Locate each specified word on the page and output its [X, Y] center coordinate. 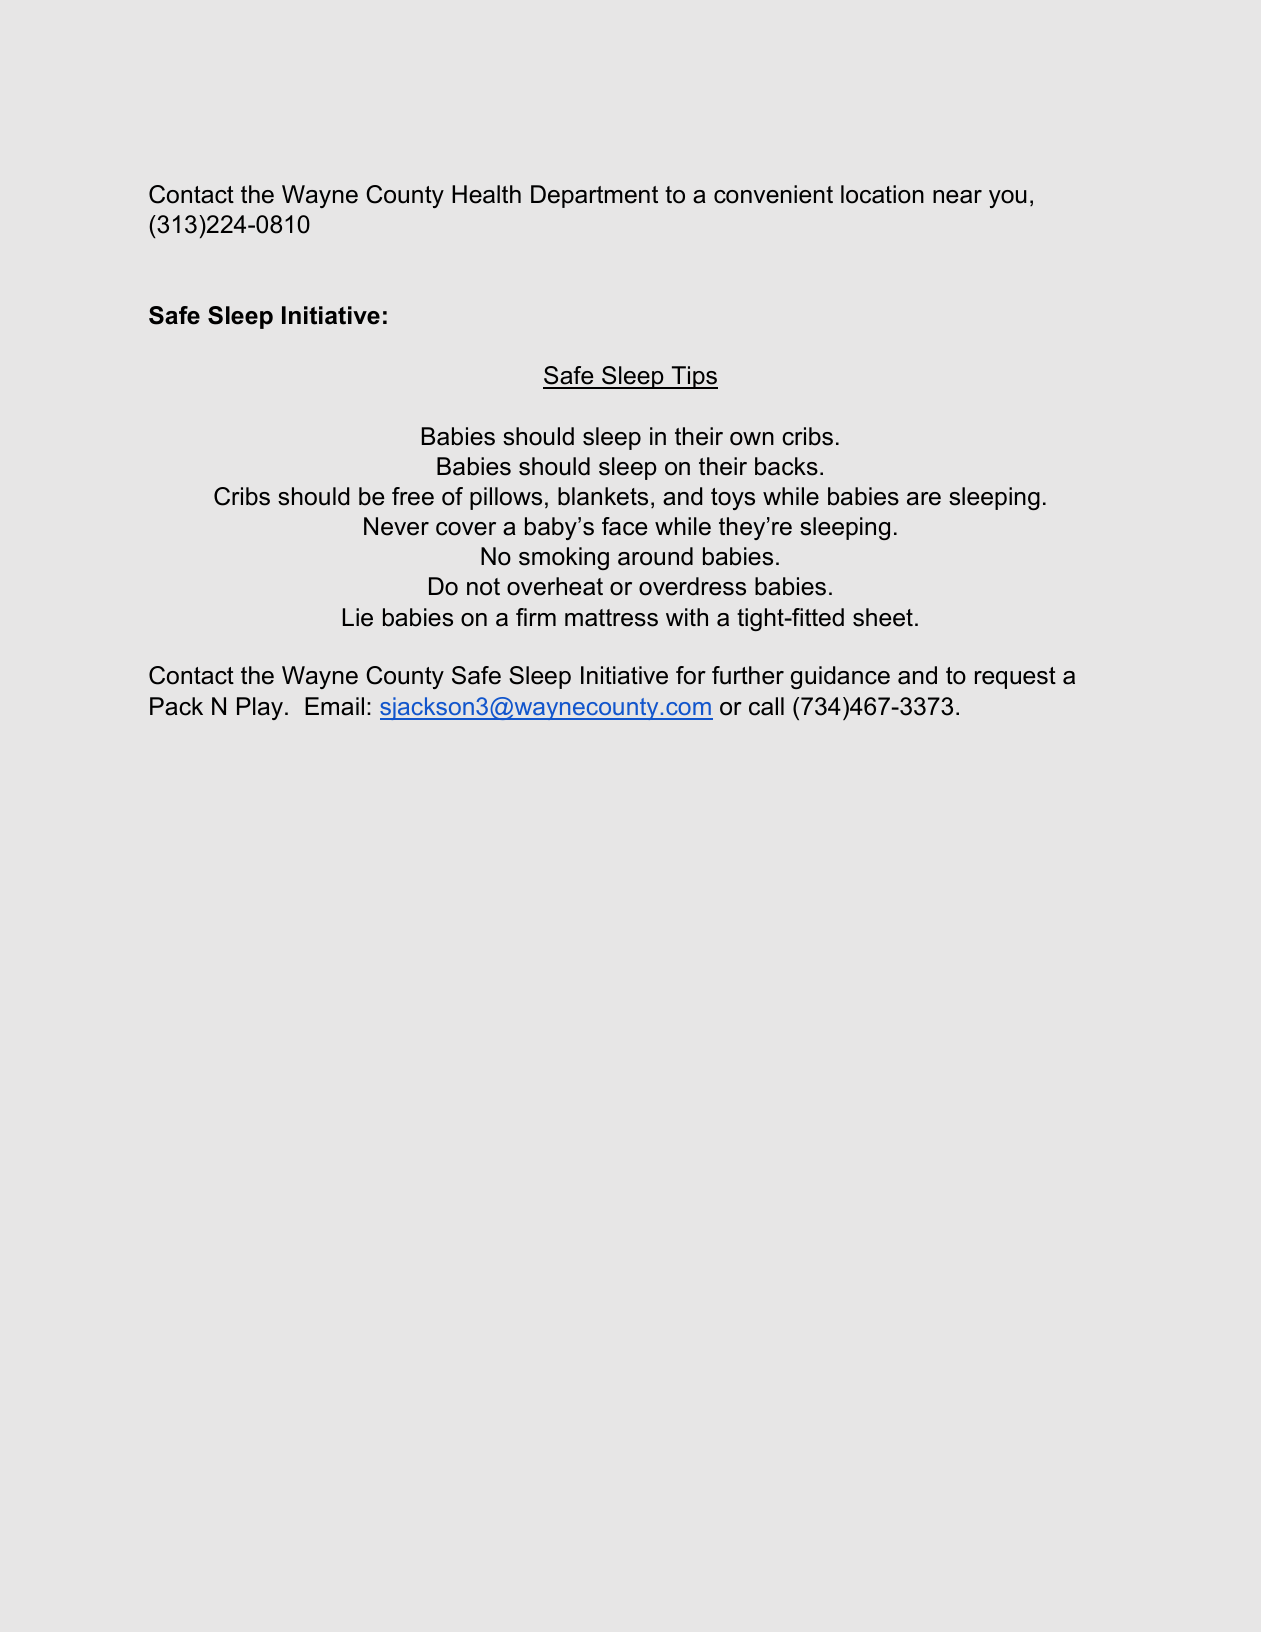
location [882, 194]
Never [396, 526]
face [624, 526]
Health [486, 194]
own [752, 439]
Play [261, 708]
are [924, 499]
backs [786, 466]
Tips [693, 377]
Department [594, 196]
